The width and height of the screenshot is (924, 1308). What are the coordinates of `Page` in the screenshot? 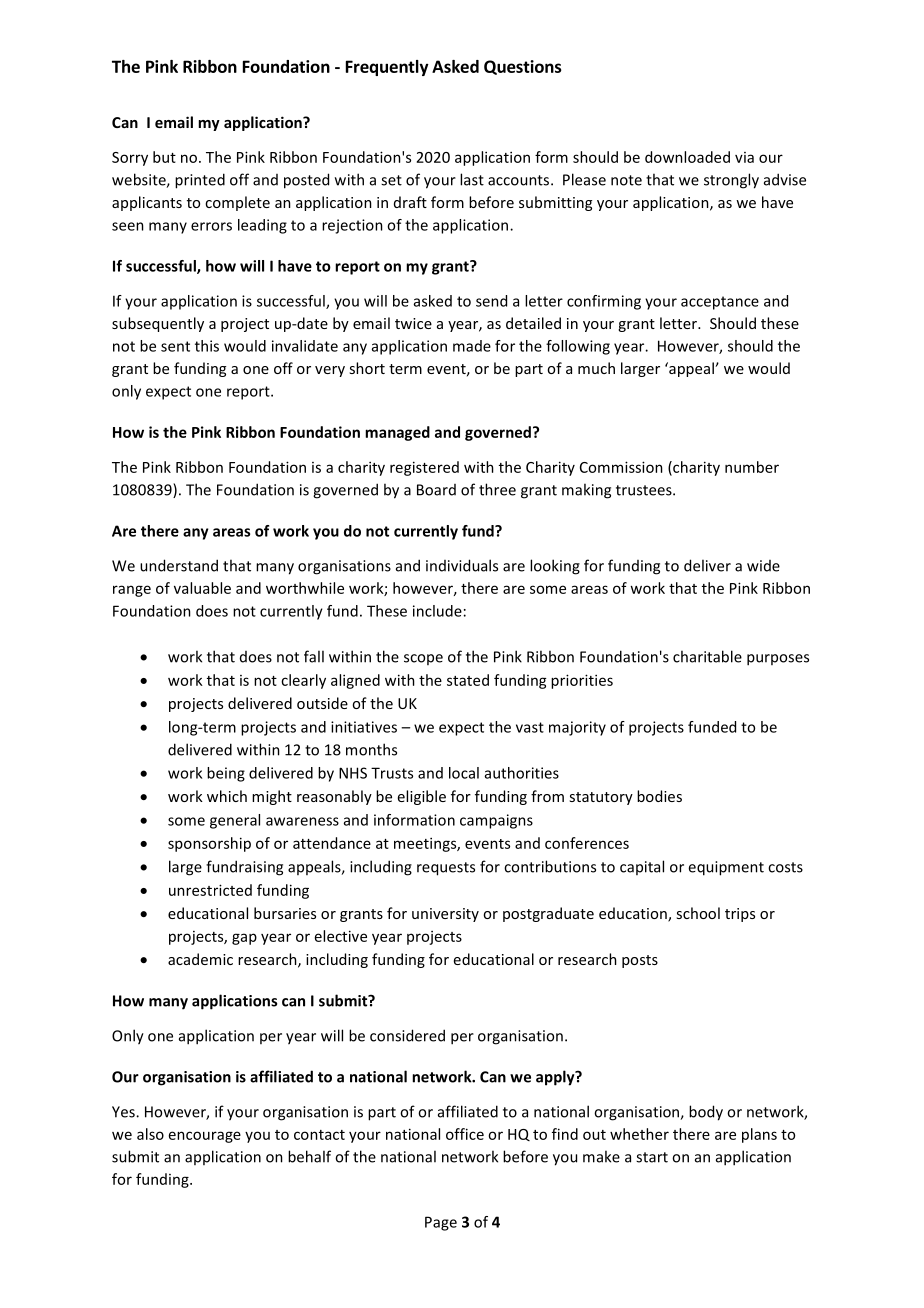 It's located at (441, 1223).
